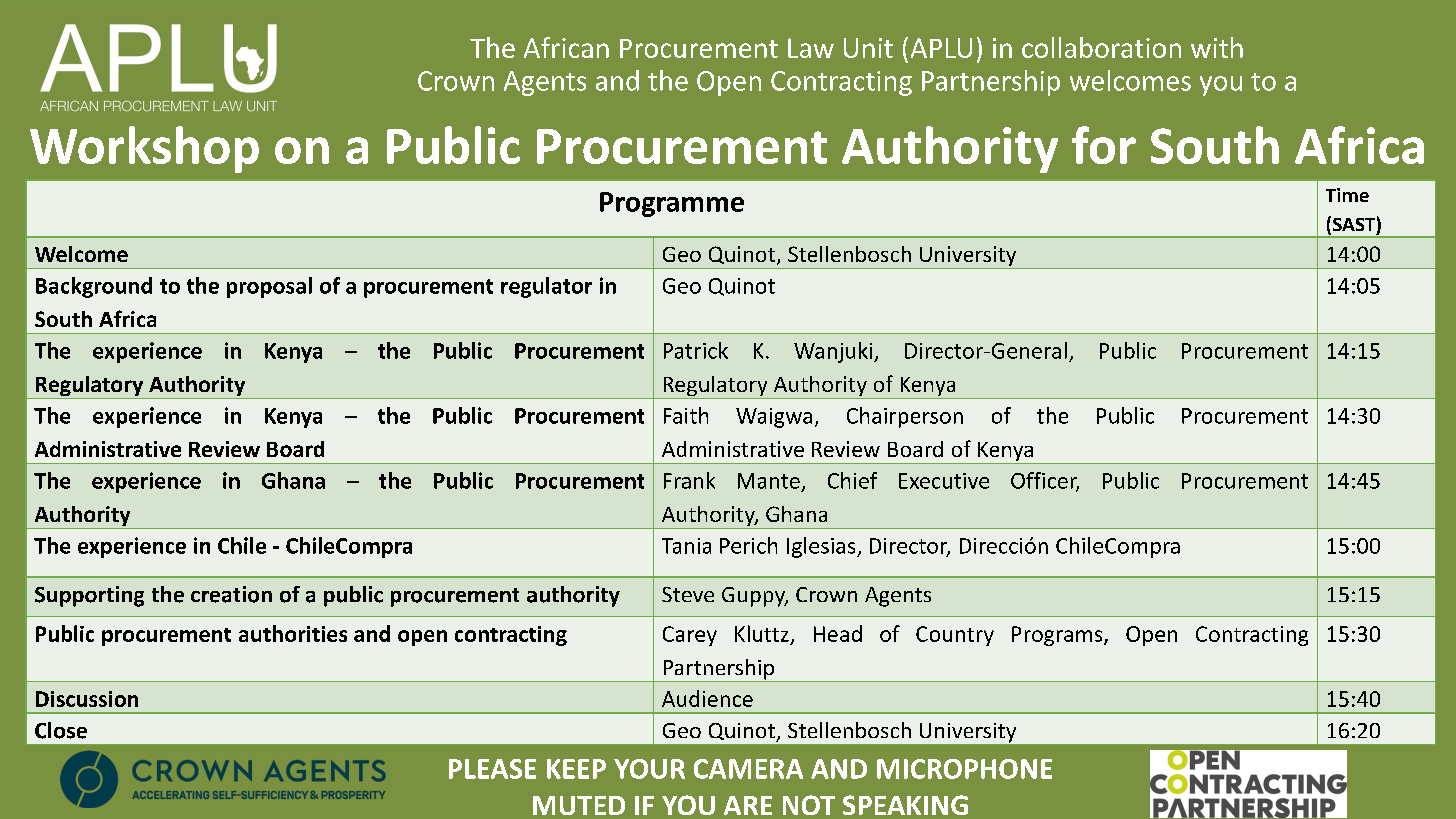 The height and width of the screenshot is (819, 1456). Describe the element at coordinates (61, 730) in the screenshot. I see `Close` at that location.
